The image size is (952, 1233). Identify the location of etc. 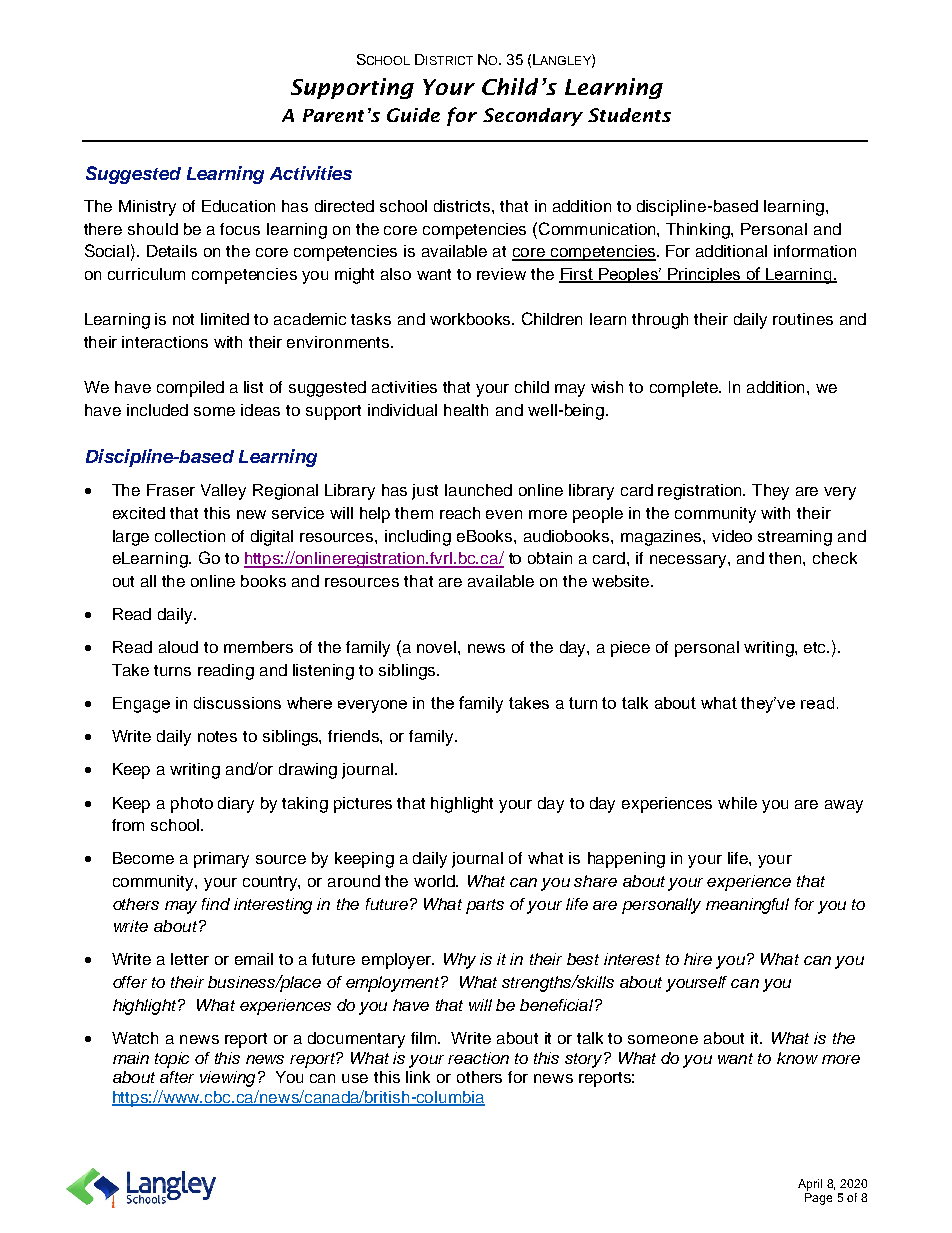
(816, 647).
